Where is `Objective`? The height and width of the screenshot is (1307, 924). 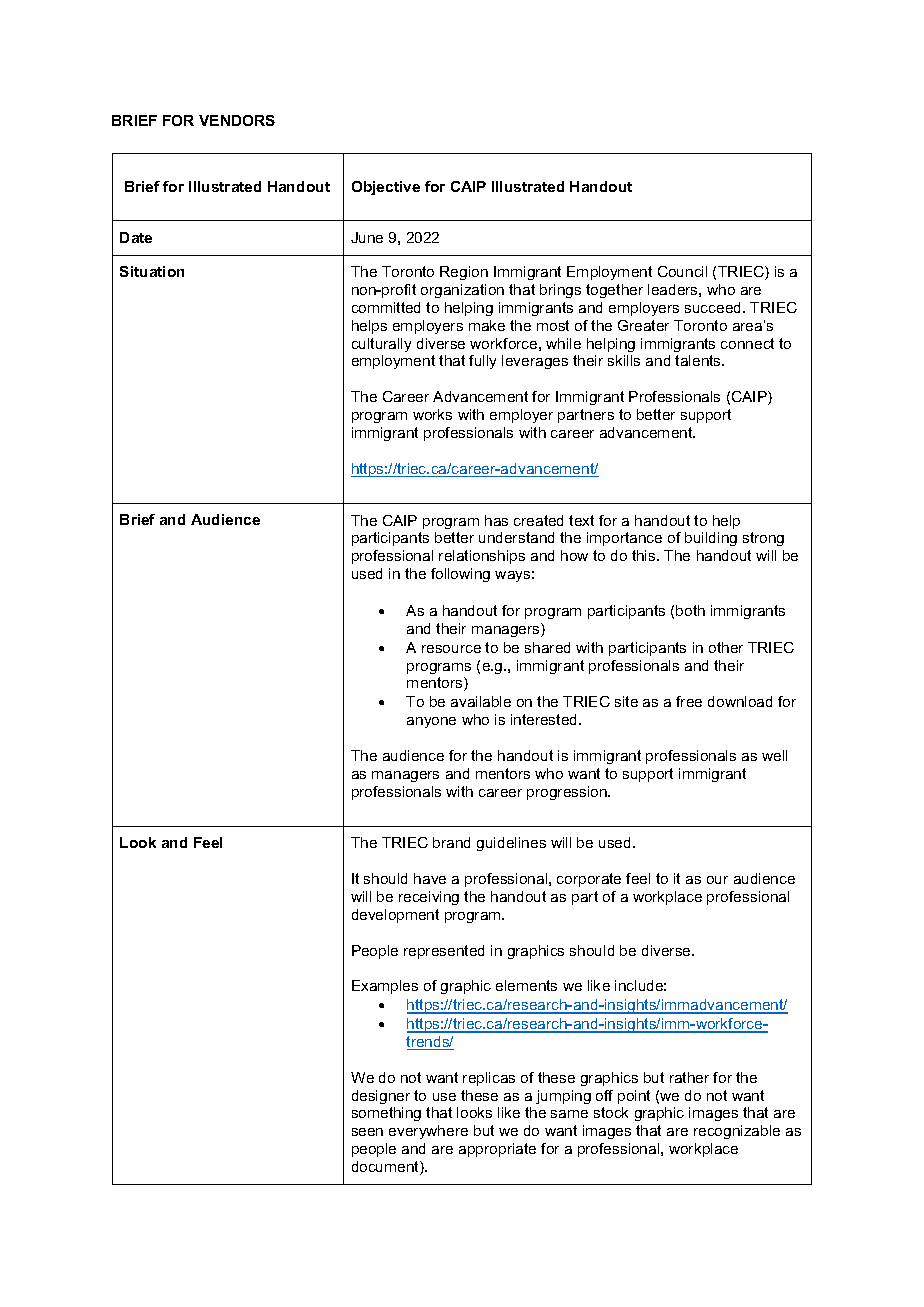
Objective is located at coordinates (386, 188).
